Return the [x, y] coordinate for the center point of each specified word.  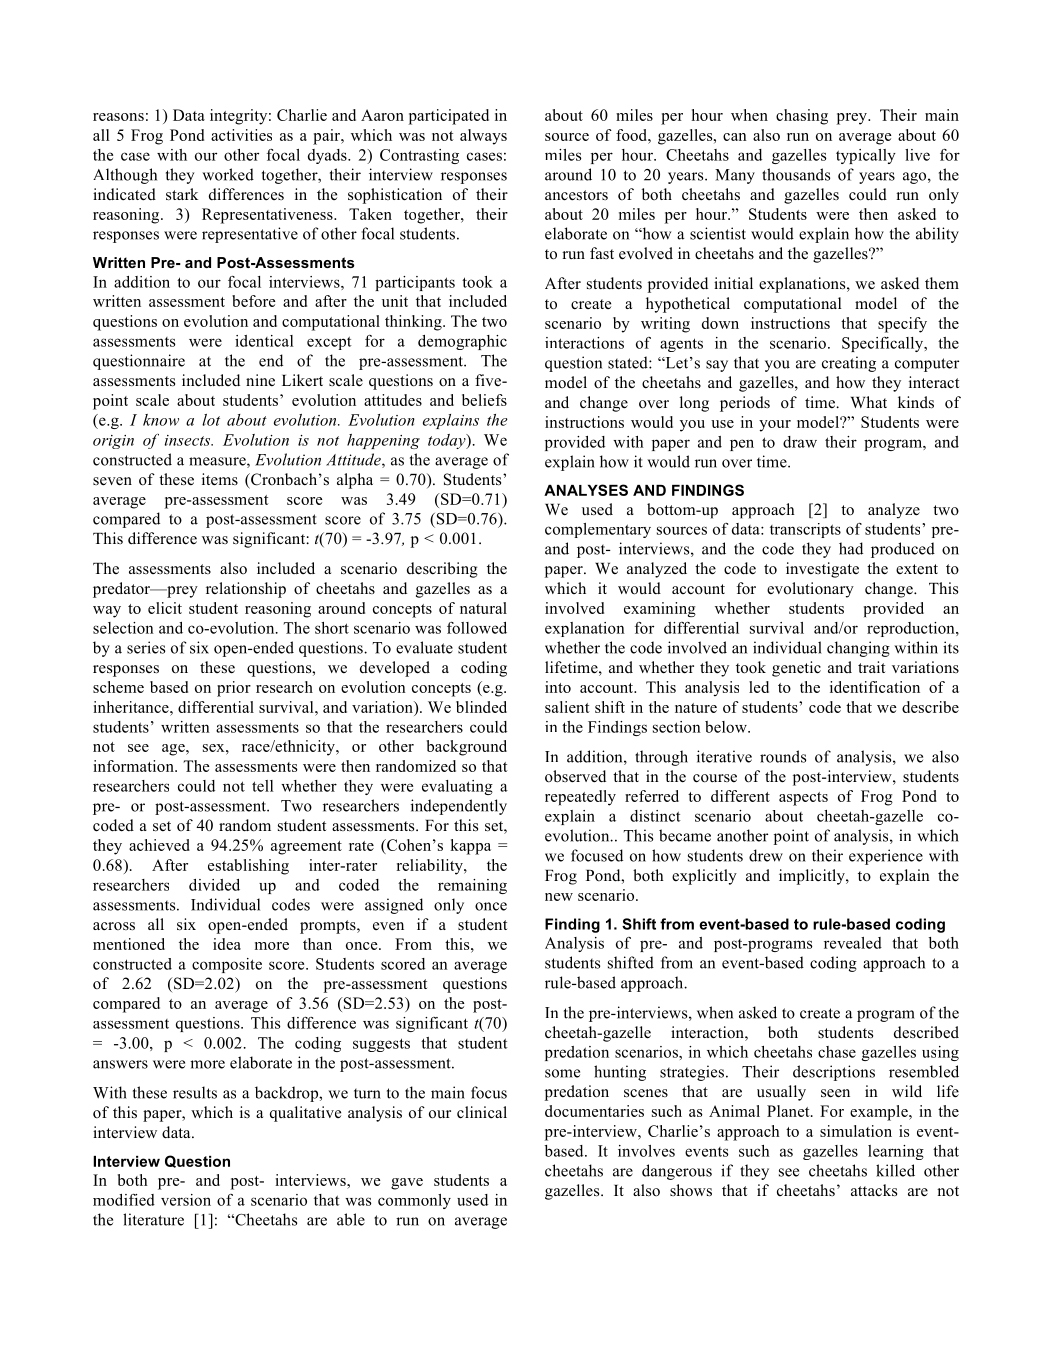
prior [234, 689]
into [558, 687]
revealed [853, 943]
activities [241, 135]
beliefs [484, 400]
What [869, 402]
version [186, 1200]
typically [866, 156]
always [483, 137]
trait [871, 667]
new [559, 897]
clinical [482, 1112]
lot [211, 420]
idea [227, 944]
